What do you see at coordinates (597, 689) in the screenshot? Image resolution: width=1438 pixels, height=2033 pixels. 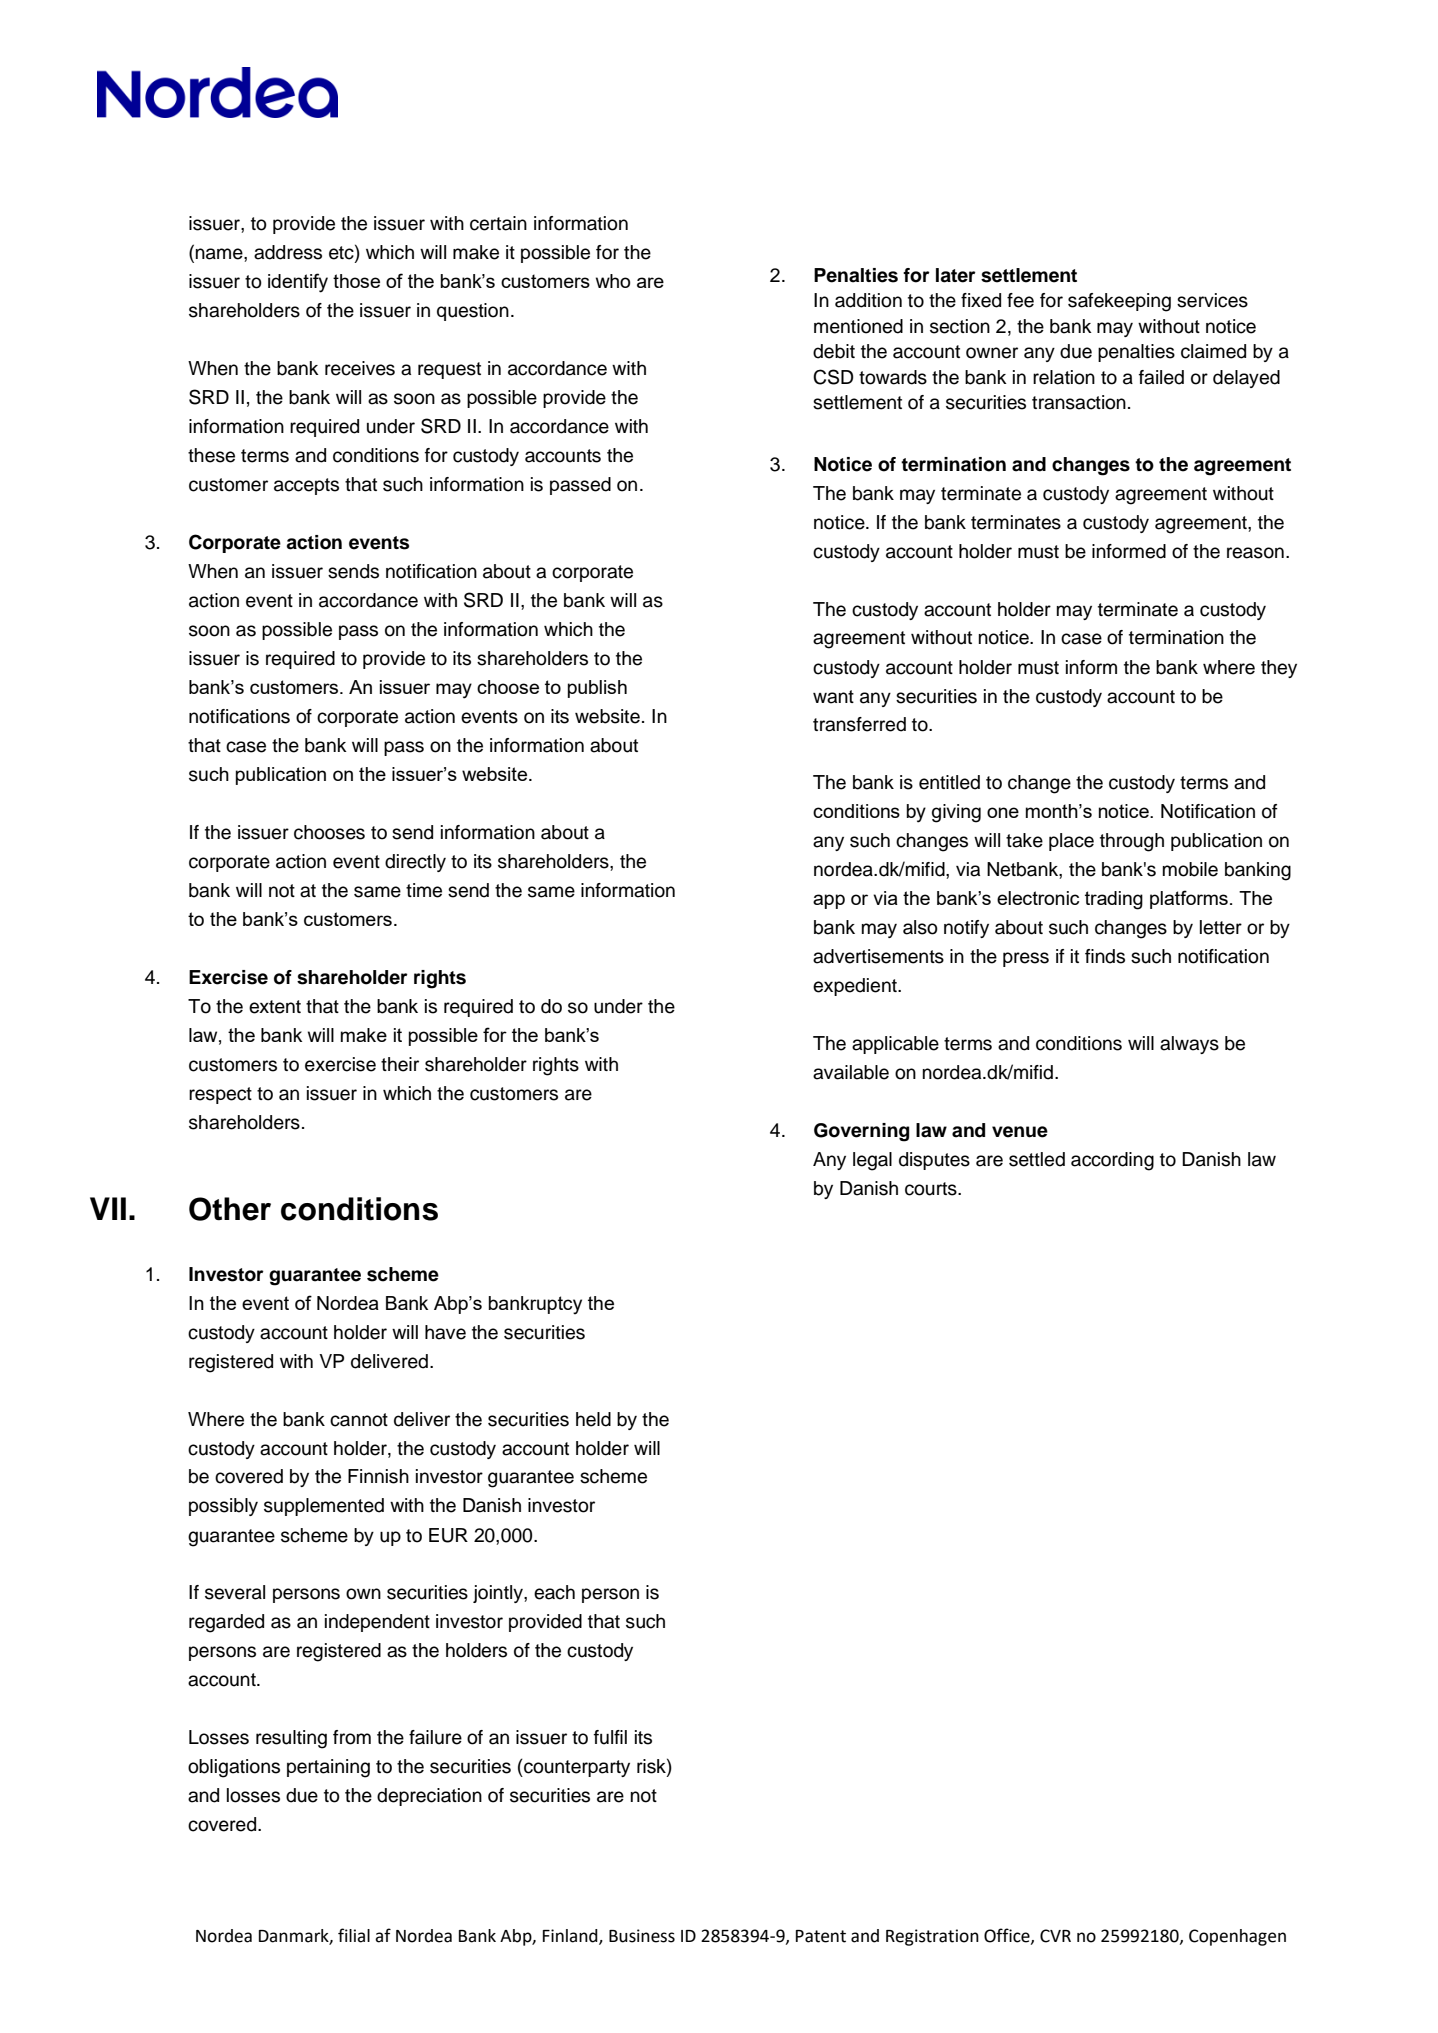 I see `publish` at bounding box center [597, 689].
